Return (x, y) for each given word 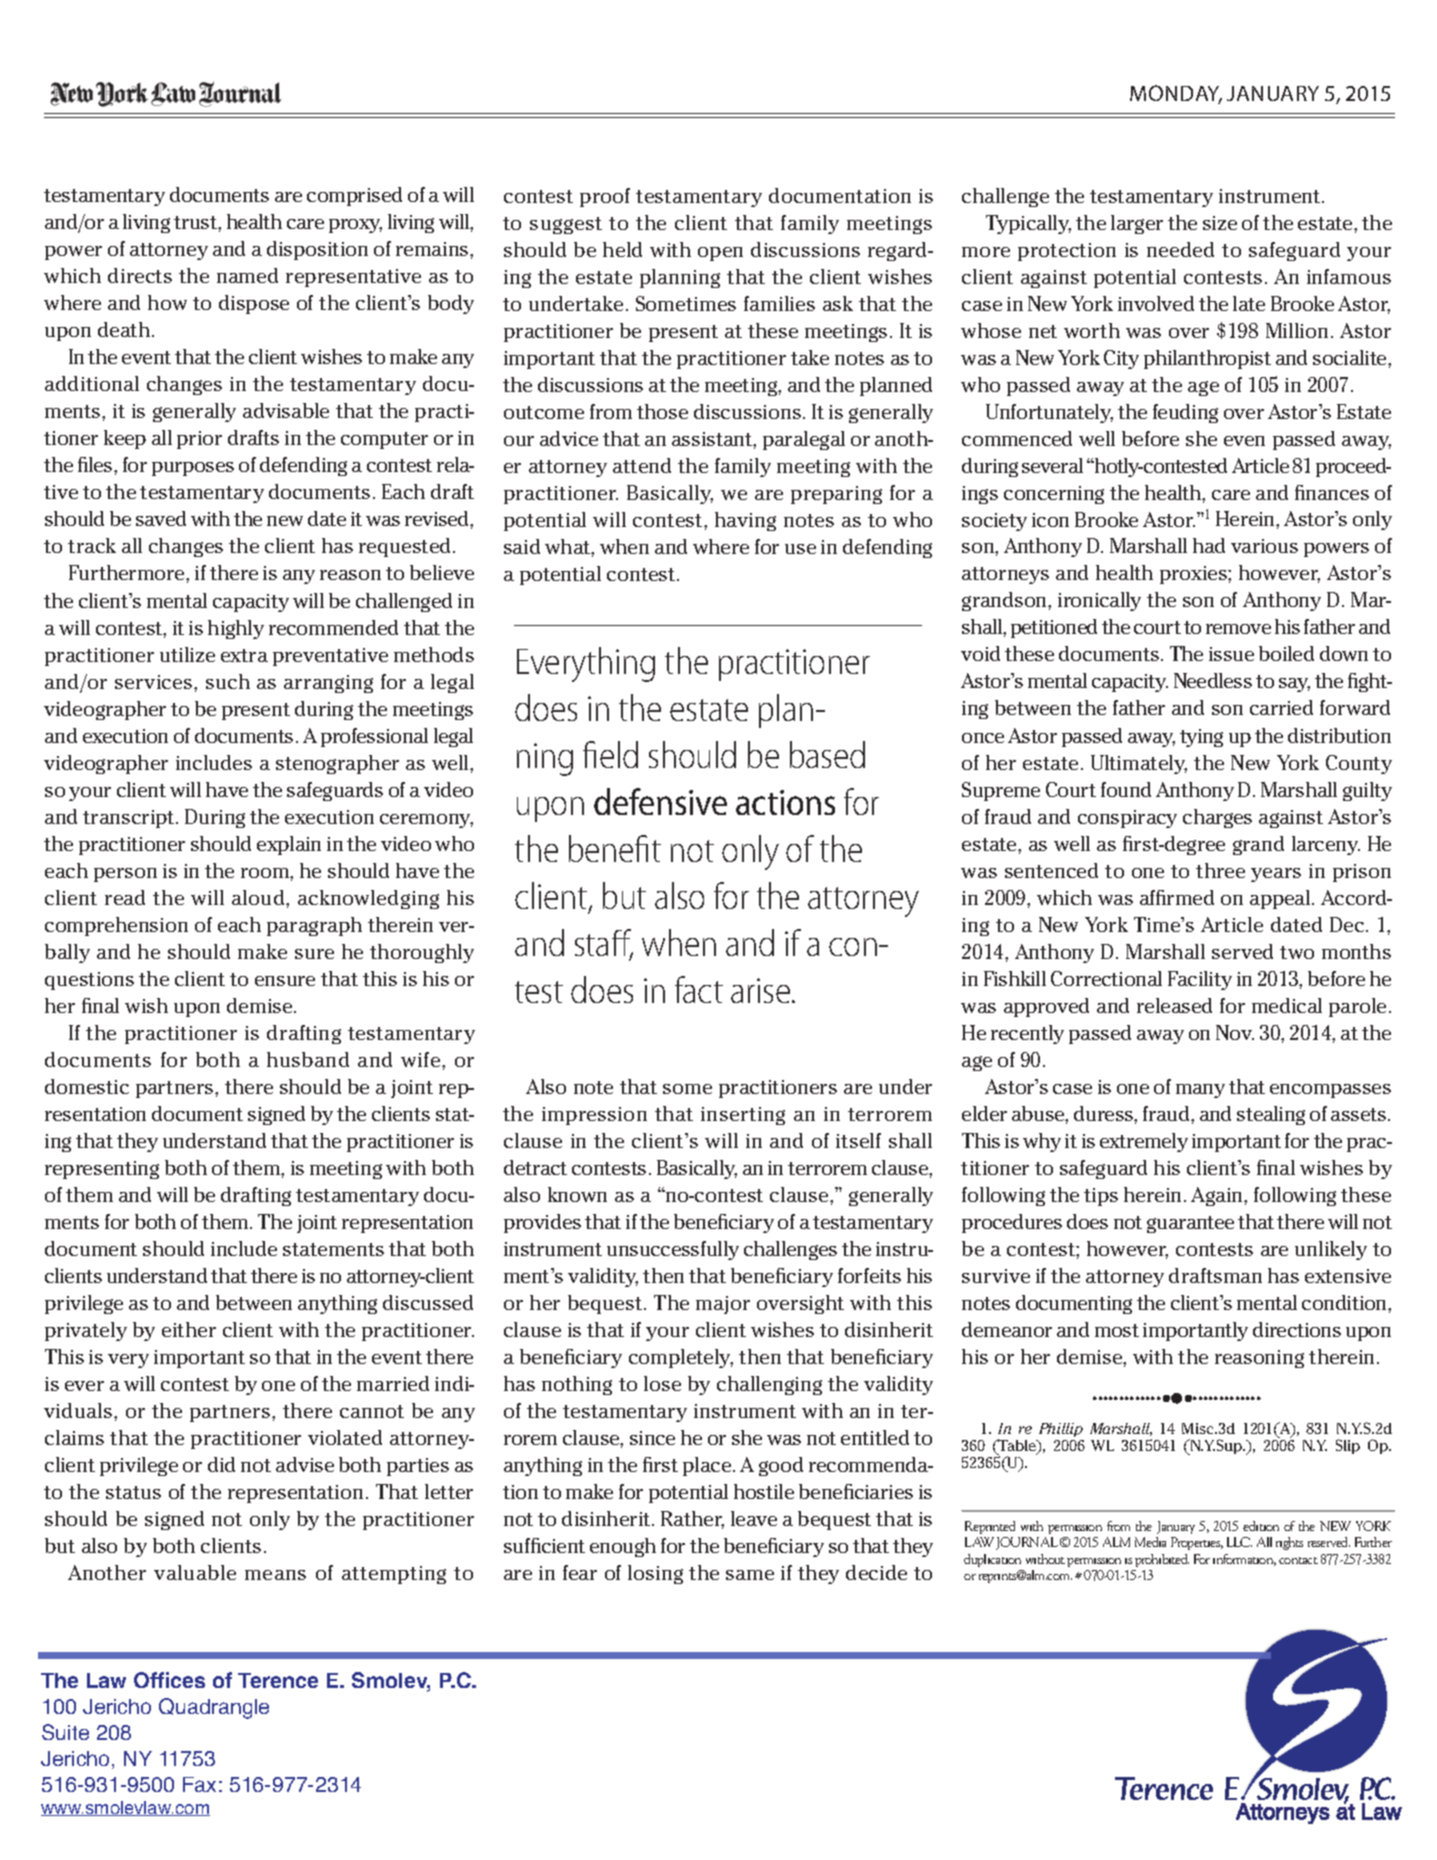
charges (1217, 818)
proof (605, 197)
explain (289, 845)
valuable (195, 1572)
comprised (354, 196)
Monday (1176, 94)
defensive (660, 801)
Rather (692, 1520)
